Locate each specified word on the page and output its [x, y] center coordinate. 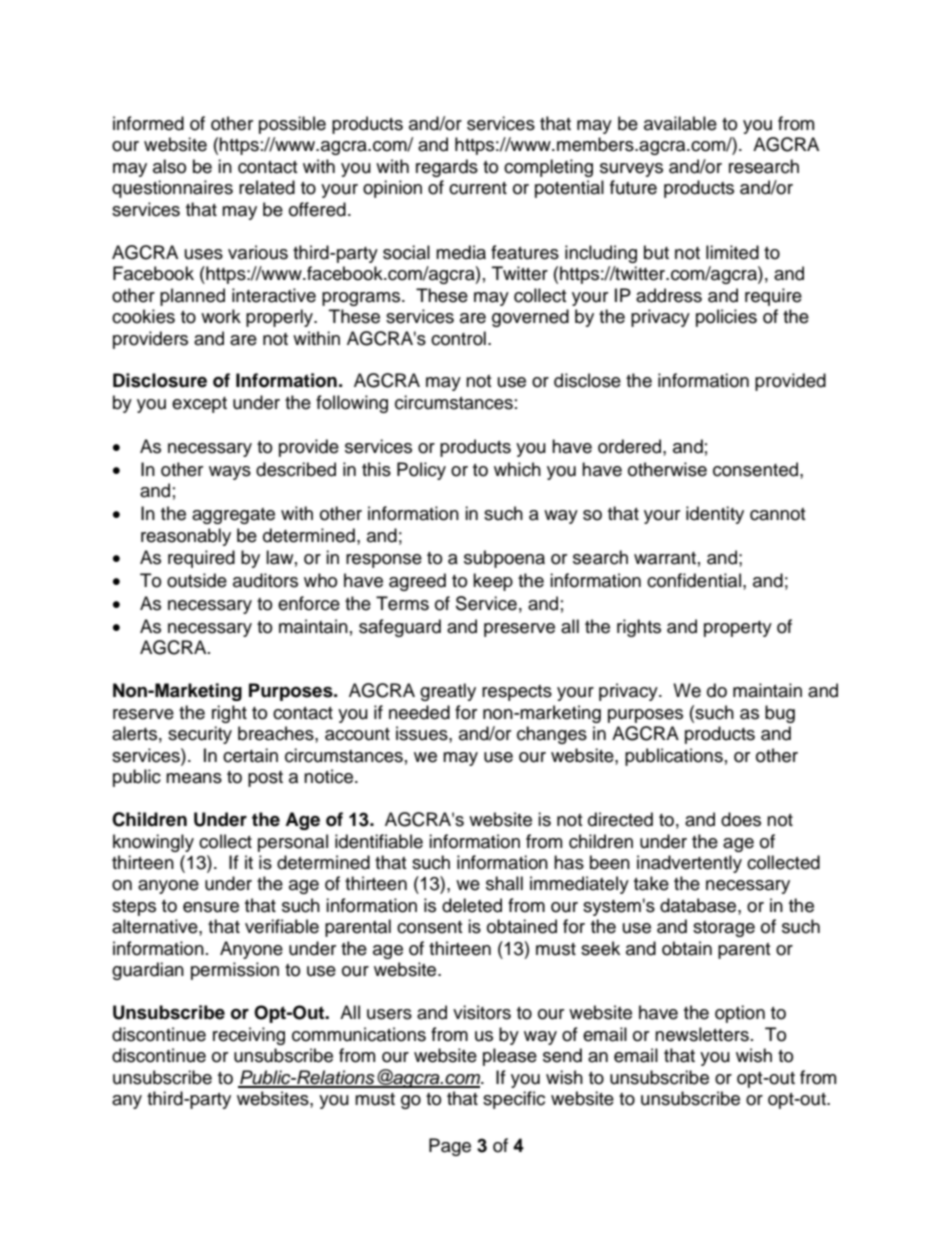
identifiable [379, 841]
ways [230, 473]
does [741, 819]
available [680, 123]
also [169, 166]
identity [715, 515]
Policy [421, 471]
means [194, 778]
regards [447, 168]
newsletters [702, 1034]
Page [450, 1147]
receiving [249, 1036]
